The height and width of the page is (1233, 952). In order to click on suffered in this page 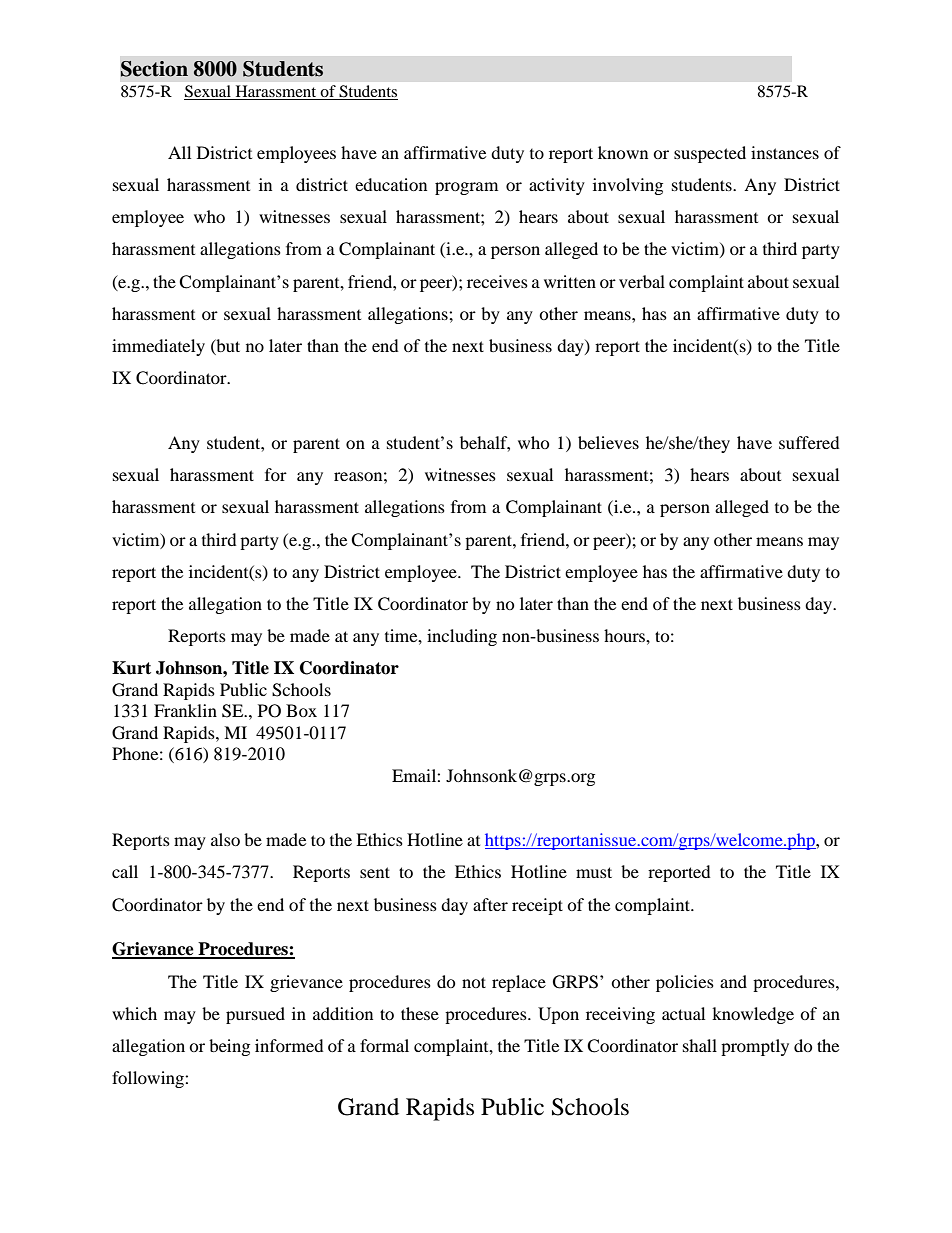, I will do `click(809, 442)`.
